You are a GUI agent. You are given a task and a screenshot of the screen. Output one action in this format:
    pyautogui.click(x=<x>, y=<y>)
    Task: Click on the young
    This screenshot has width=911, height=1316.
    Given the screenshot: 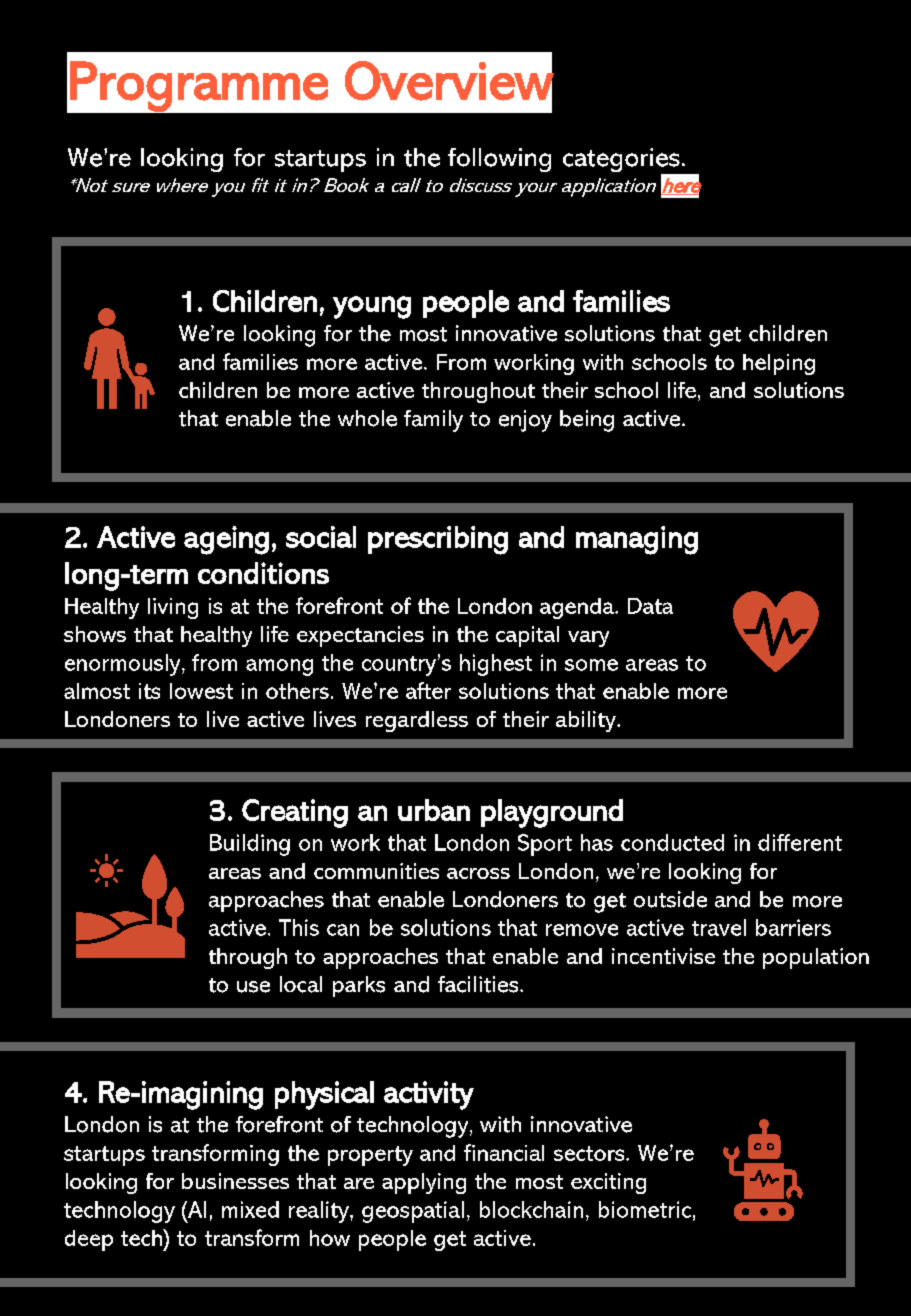 What is the action you would take?
    pyautogui.click(x=372, y=307)
